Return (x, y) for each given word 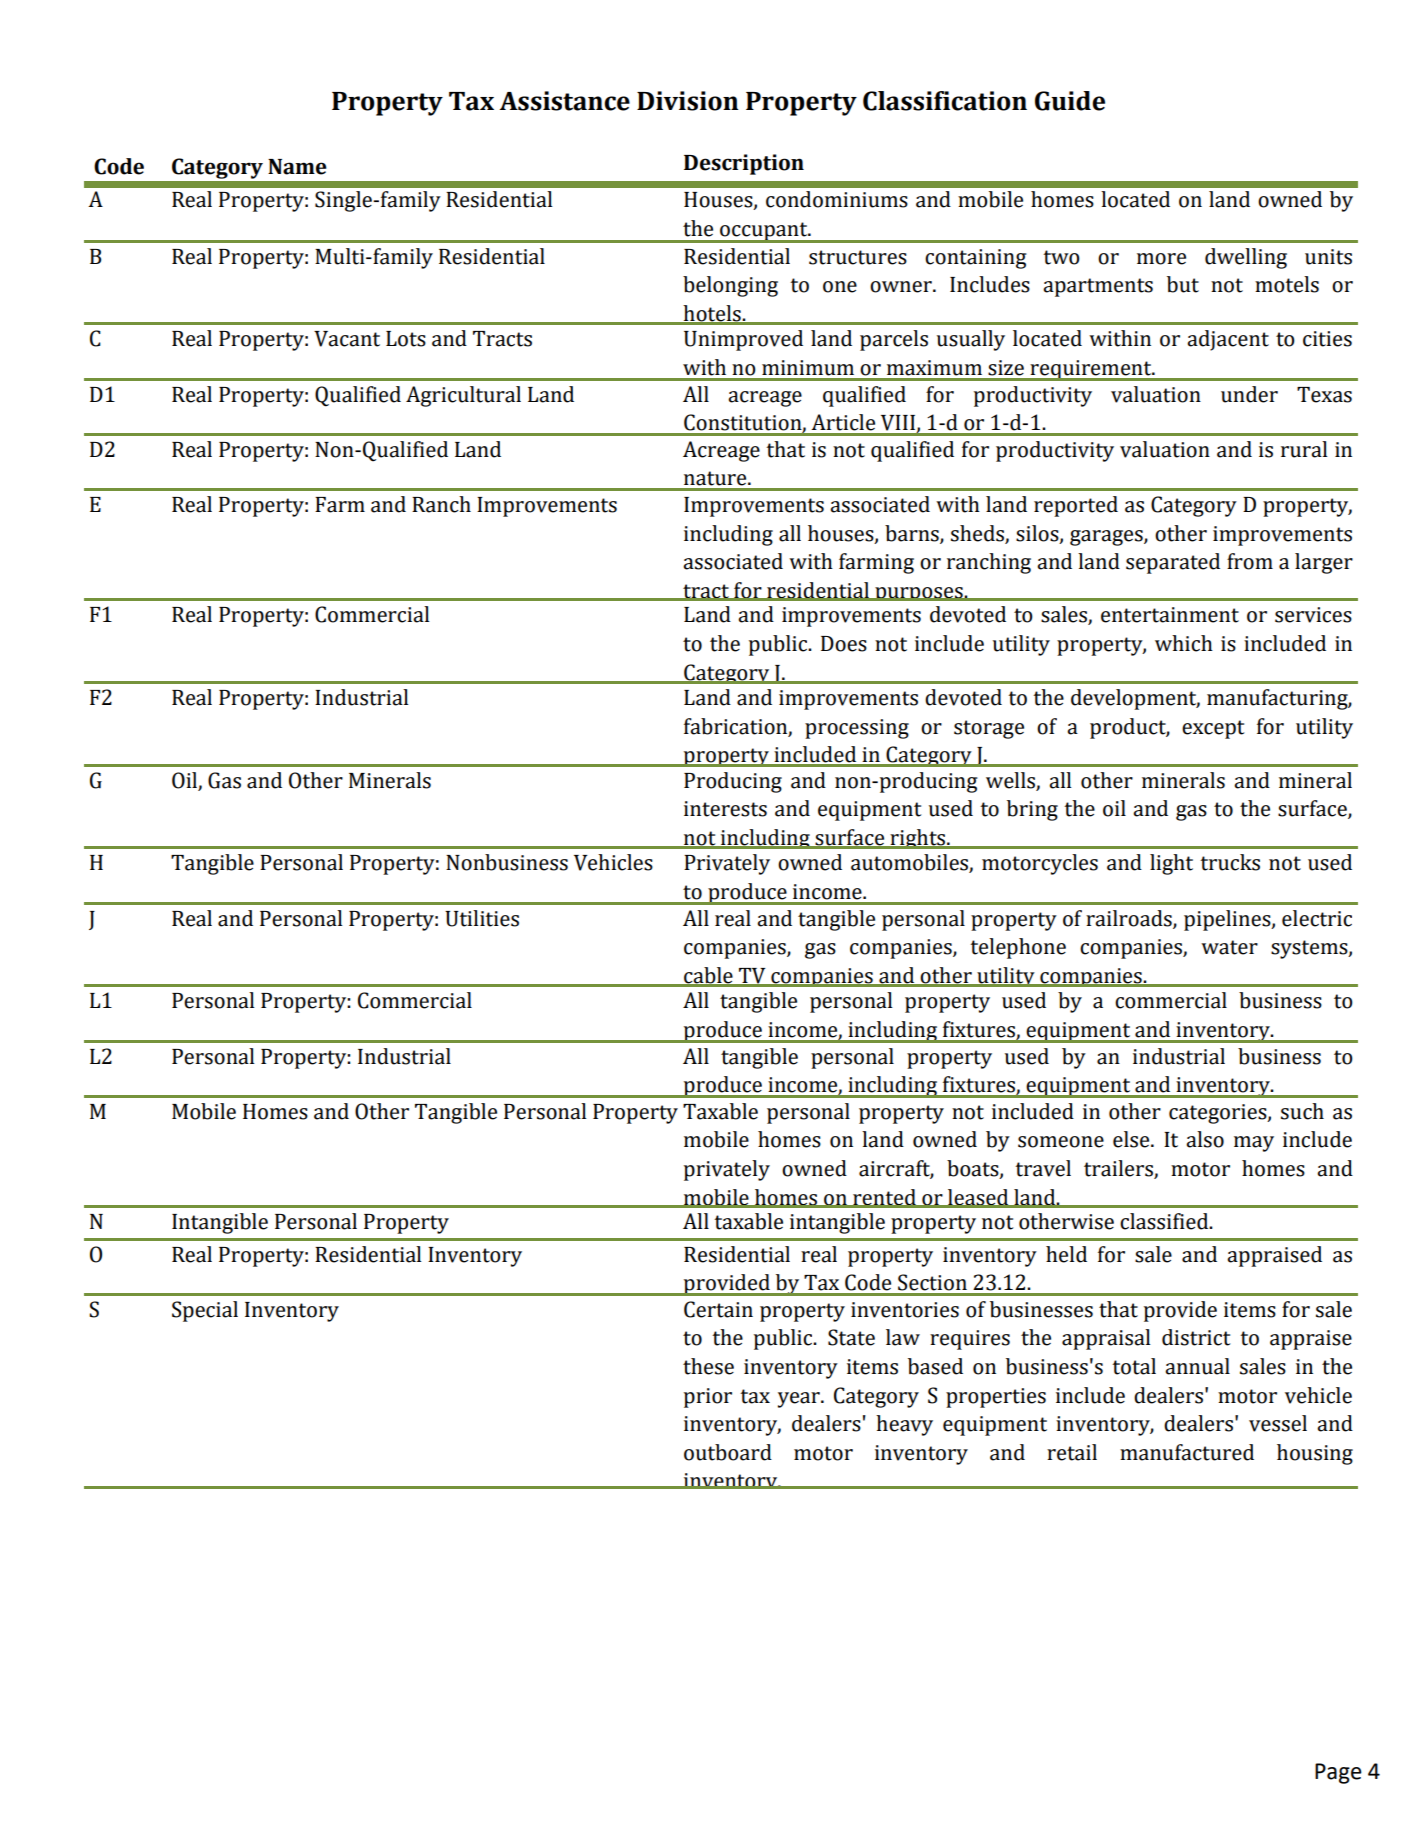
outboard (728, 1452)
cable (708, 976)
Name (297, 167)
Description (744, 164)
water (1229, 947)
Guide (1070, 101)
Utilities (482, 918)
